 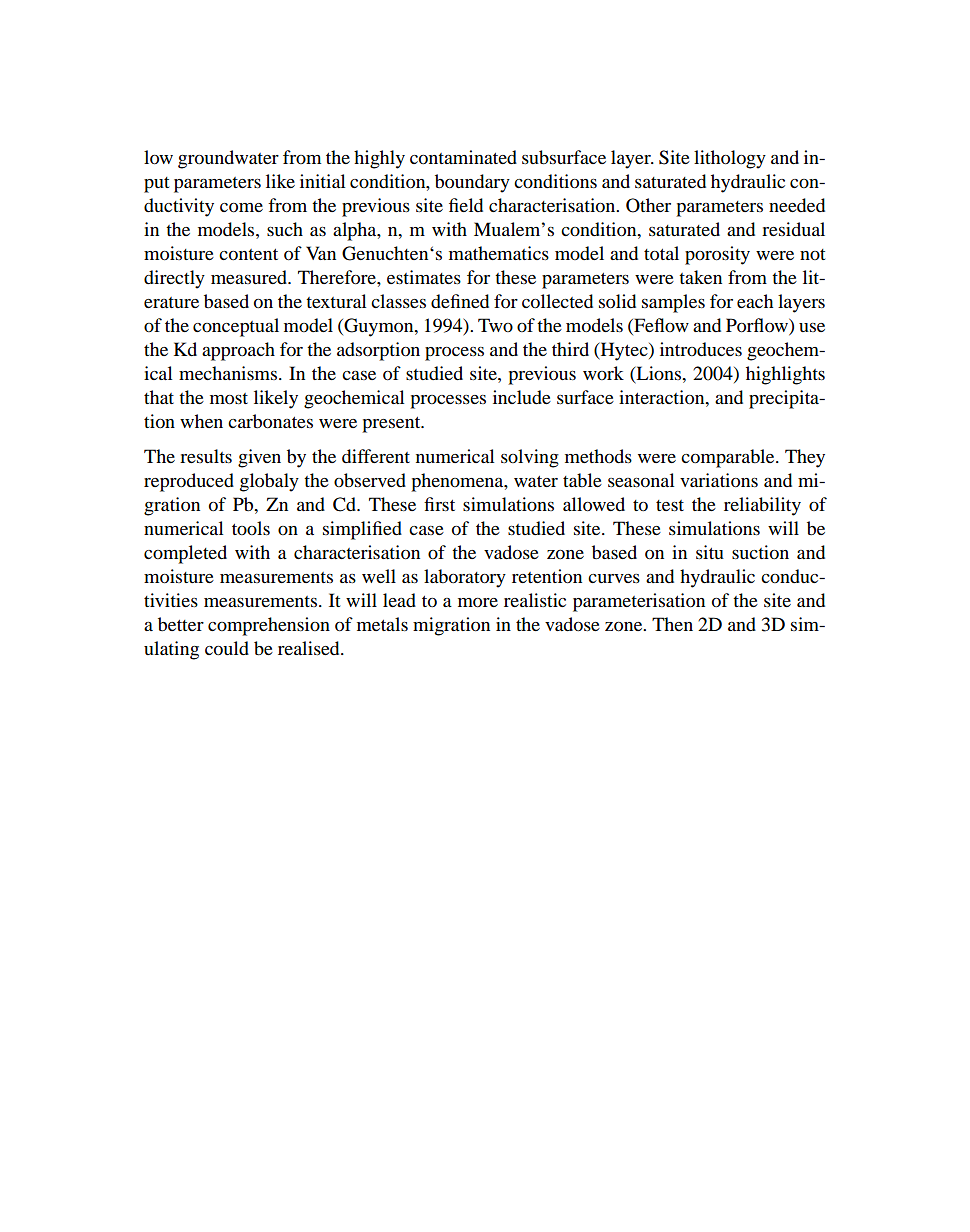 What do you see at coordinates (478, 603) in the screenshot?
I see `more` at bounding box center [478, 603].
